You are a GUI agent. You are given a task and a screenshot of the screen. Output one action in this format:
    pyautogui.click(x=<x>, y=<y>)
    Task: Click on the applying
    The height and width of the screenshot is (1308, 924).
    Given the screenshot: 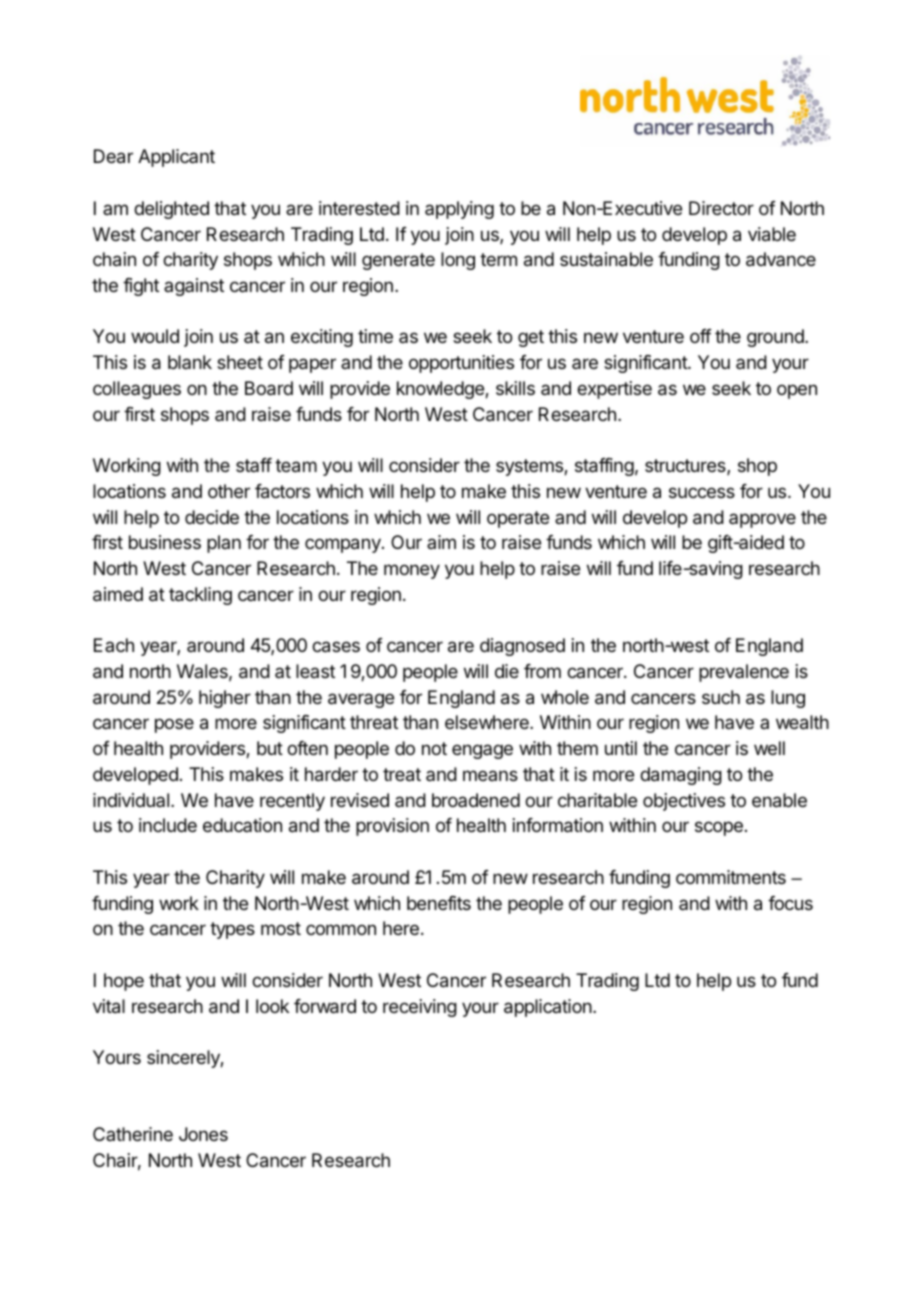 What is the action you would take?
    pyautogui.click(x=459, y=210)
